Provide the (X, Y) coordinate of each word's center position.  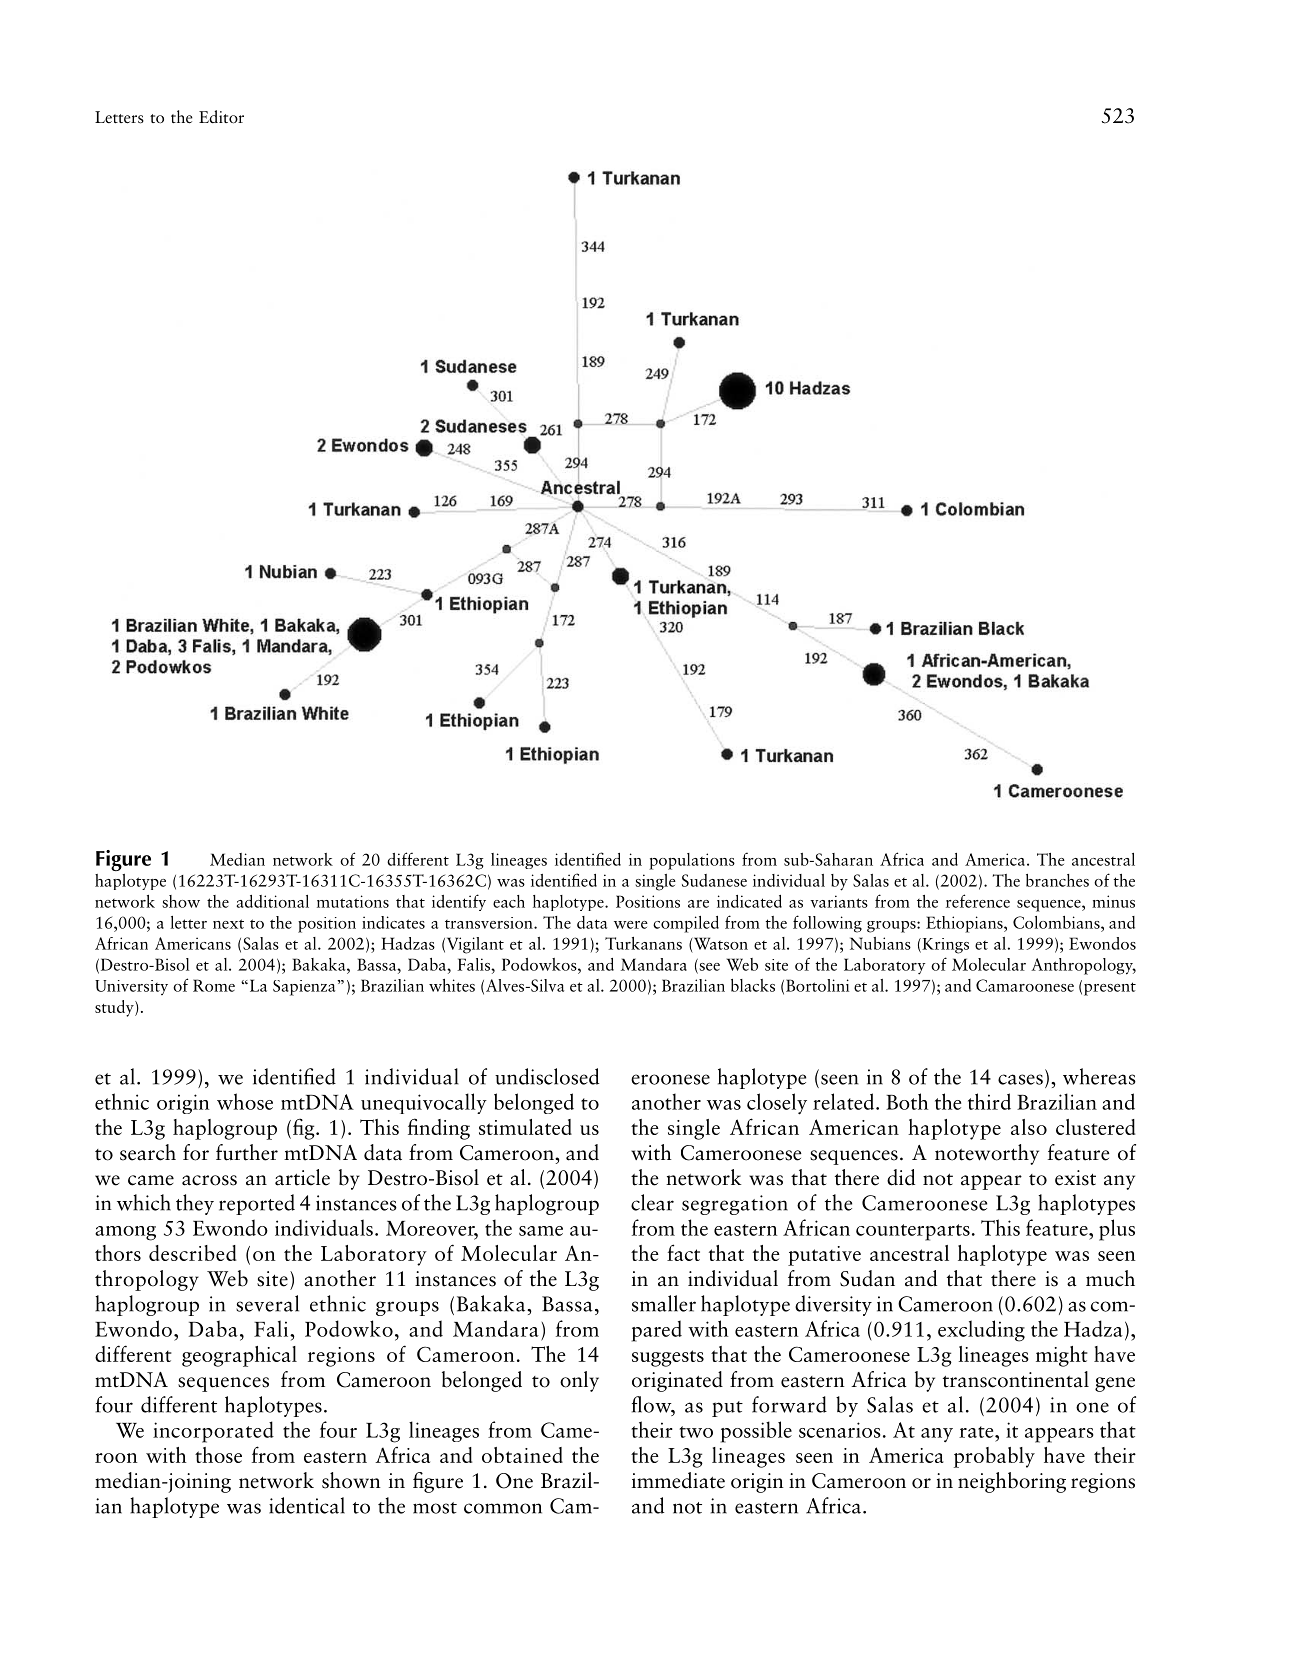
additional (272, 901)
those (218, 1455)
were (631, 925)
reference (978, 901)
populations (692, 861)
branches (1057, 880)
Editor (221, 117)
